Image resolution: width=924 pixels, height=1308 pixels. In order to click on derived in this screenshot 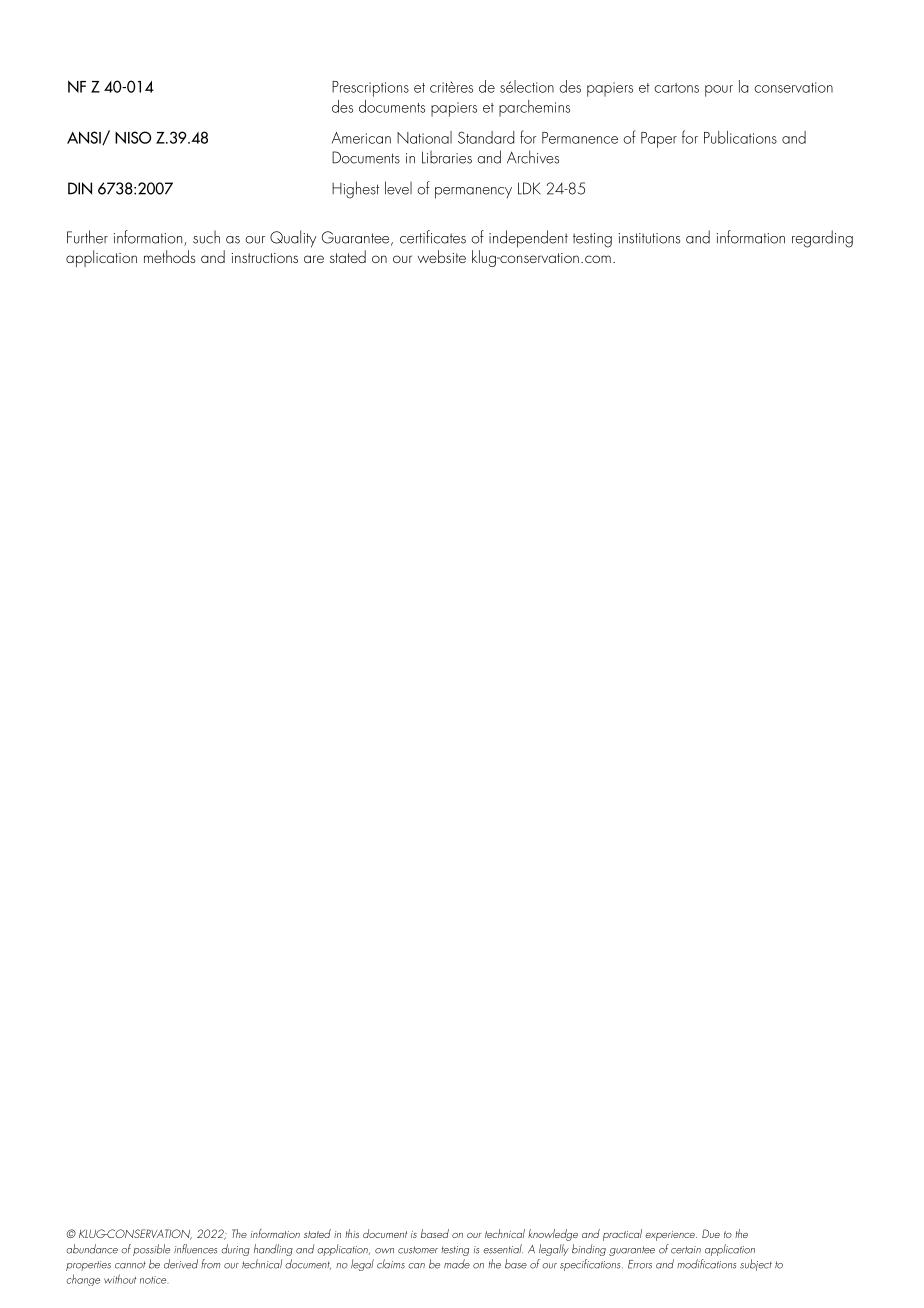, I will do `click(181, 1264)`.
